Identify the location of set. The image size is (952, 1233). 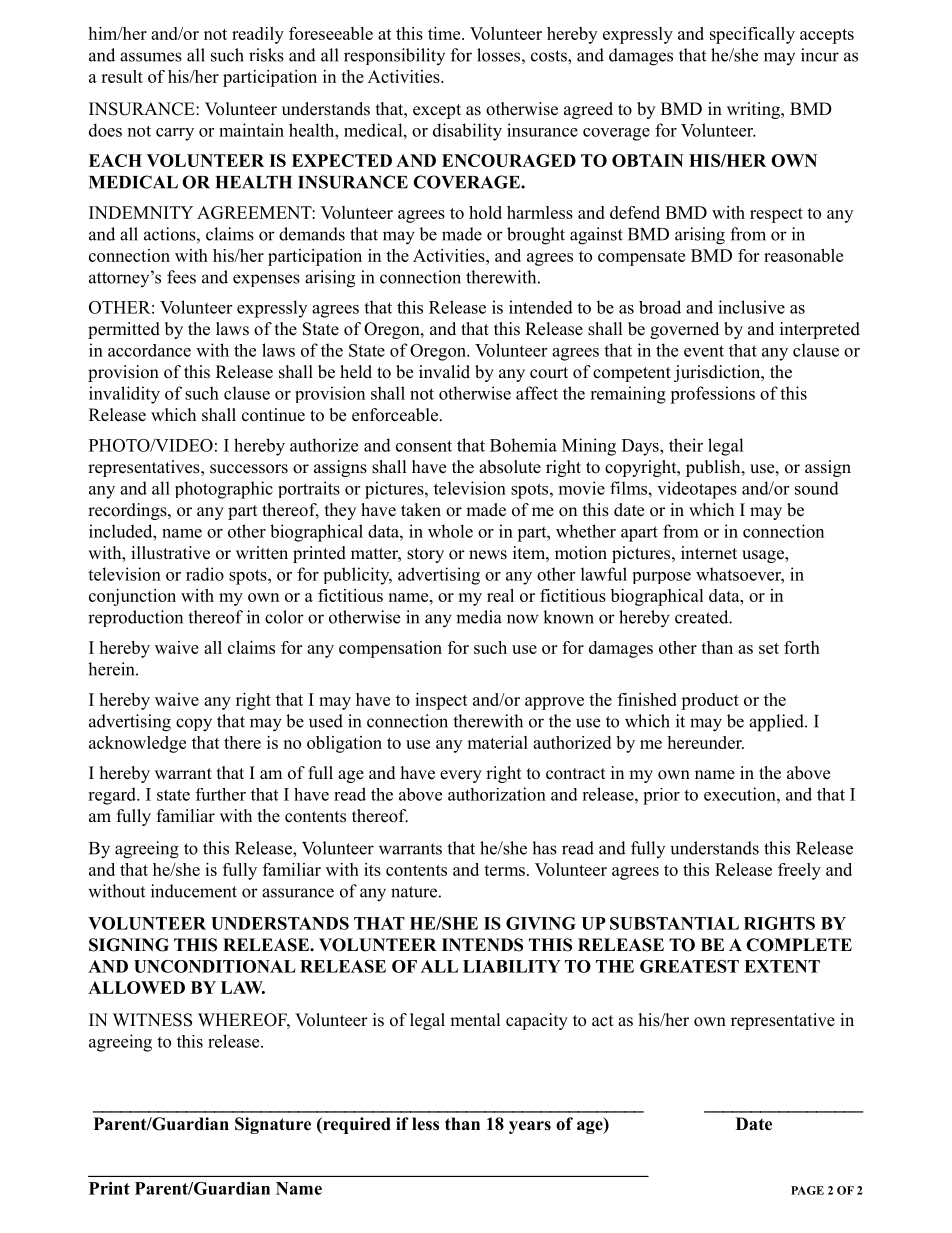
(769, 648).
